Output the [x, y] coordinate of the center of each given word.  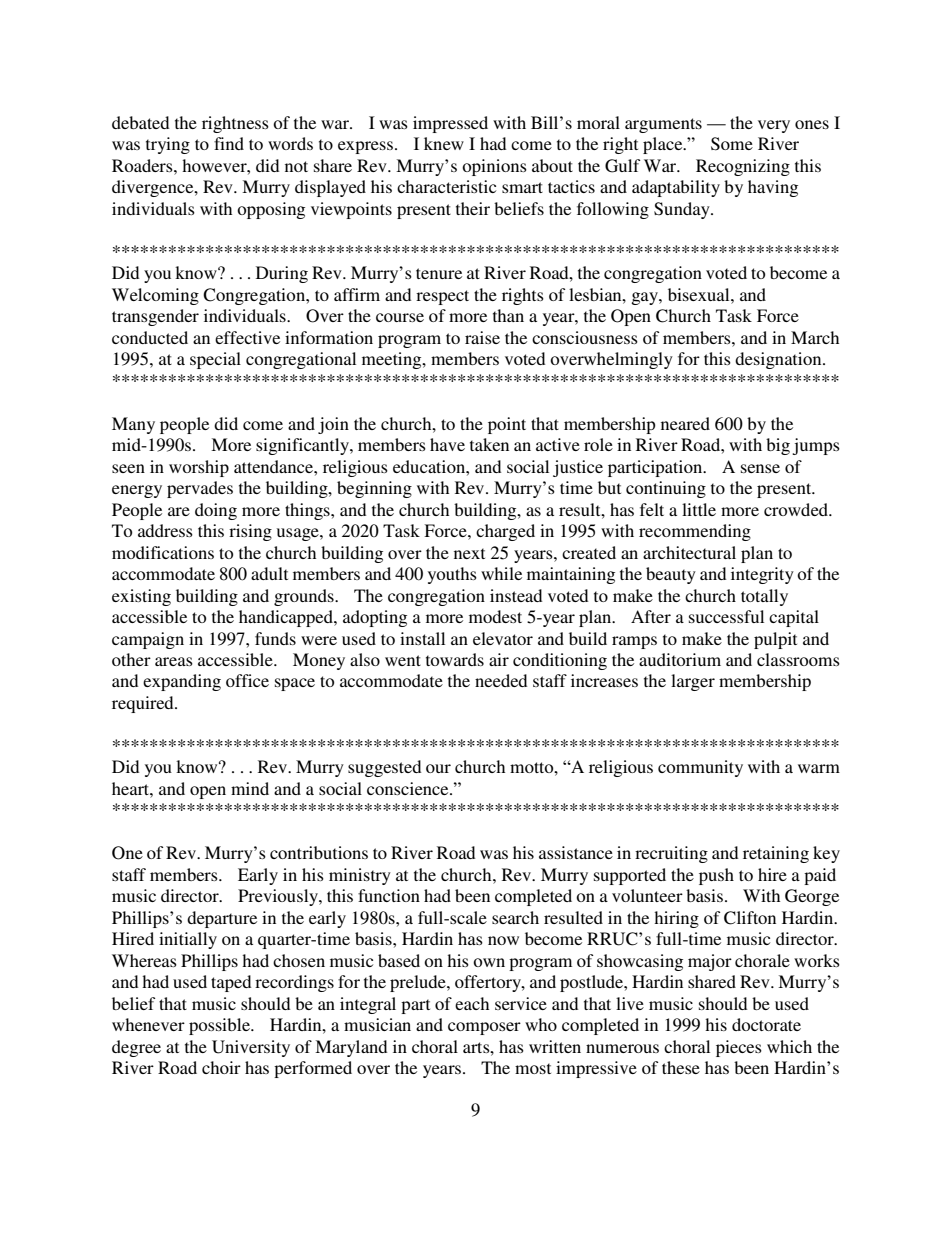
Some [732, 144]
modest [495, 616]
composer [484, 1028]
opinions [494, 167]
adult [269, 573]
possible [220, 1026]
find [229, 143]
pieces [739, 1048]
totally [764, 597]
